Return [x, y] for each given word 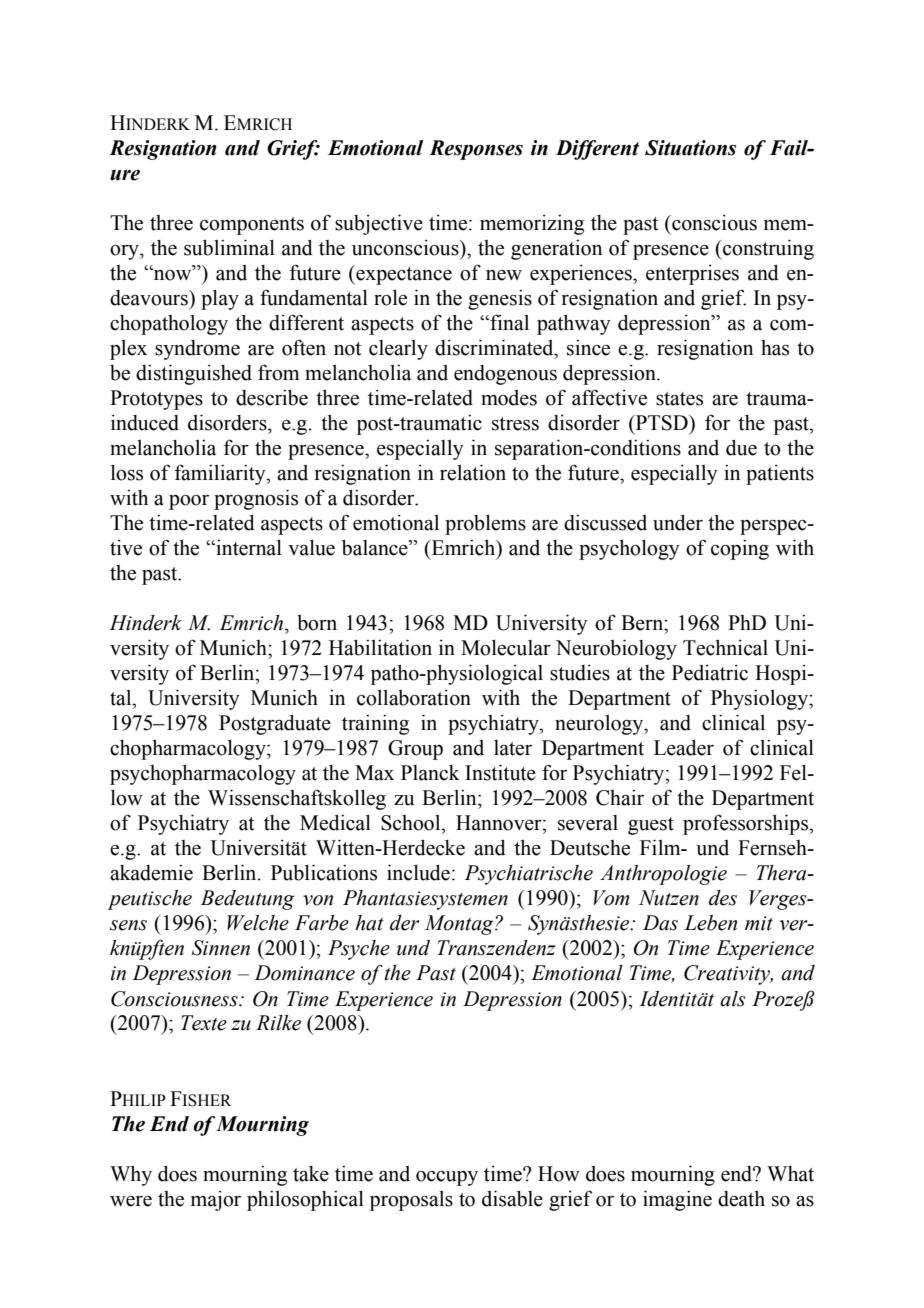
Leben [710, 923]
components [252, 226]
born [317, 623]
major [216, 1201]
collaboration [414, 698]
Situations [690, 148]
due [741, 448]
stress [515, 424]
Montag [460, 925]
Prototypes [156, 400]
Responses [476, 150]
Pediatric [710, 673]
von [318, 900]
